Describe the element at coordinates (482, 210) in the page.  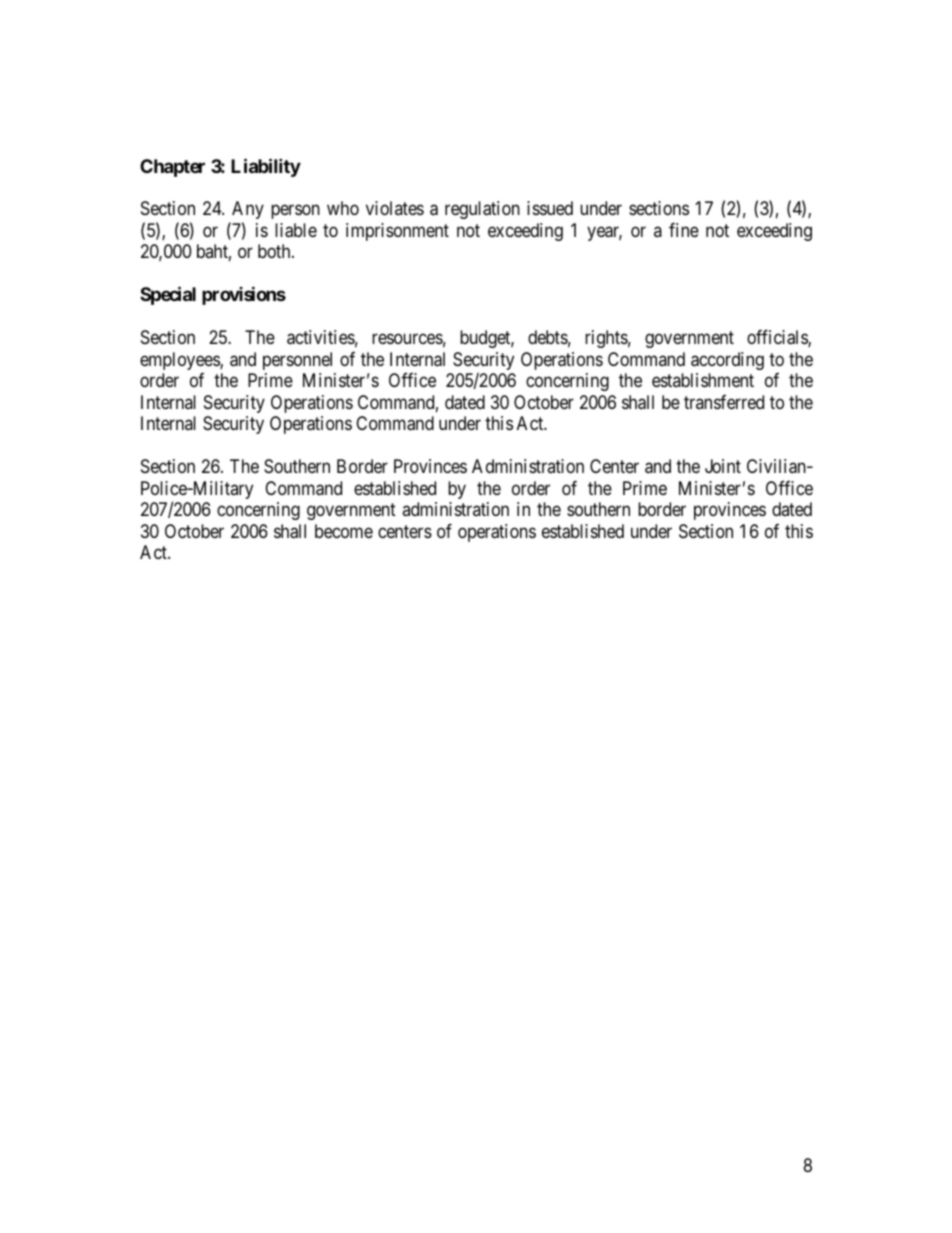
I see `regulation` at that location.
